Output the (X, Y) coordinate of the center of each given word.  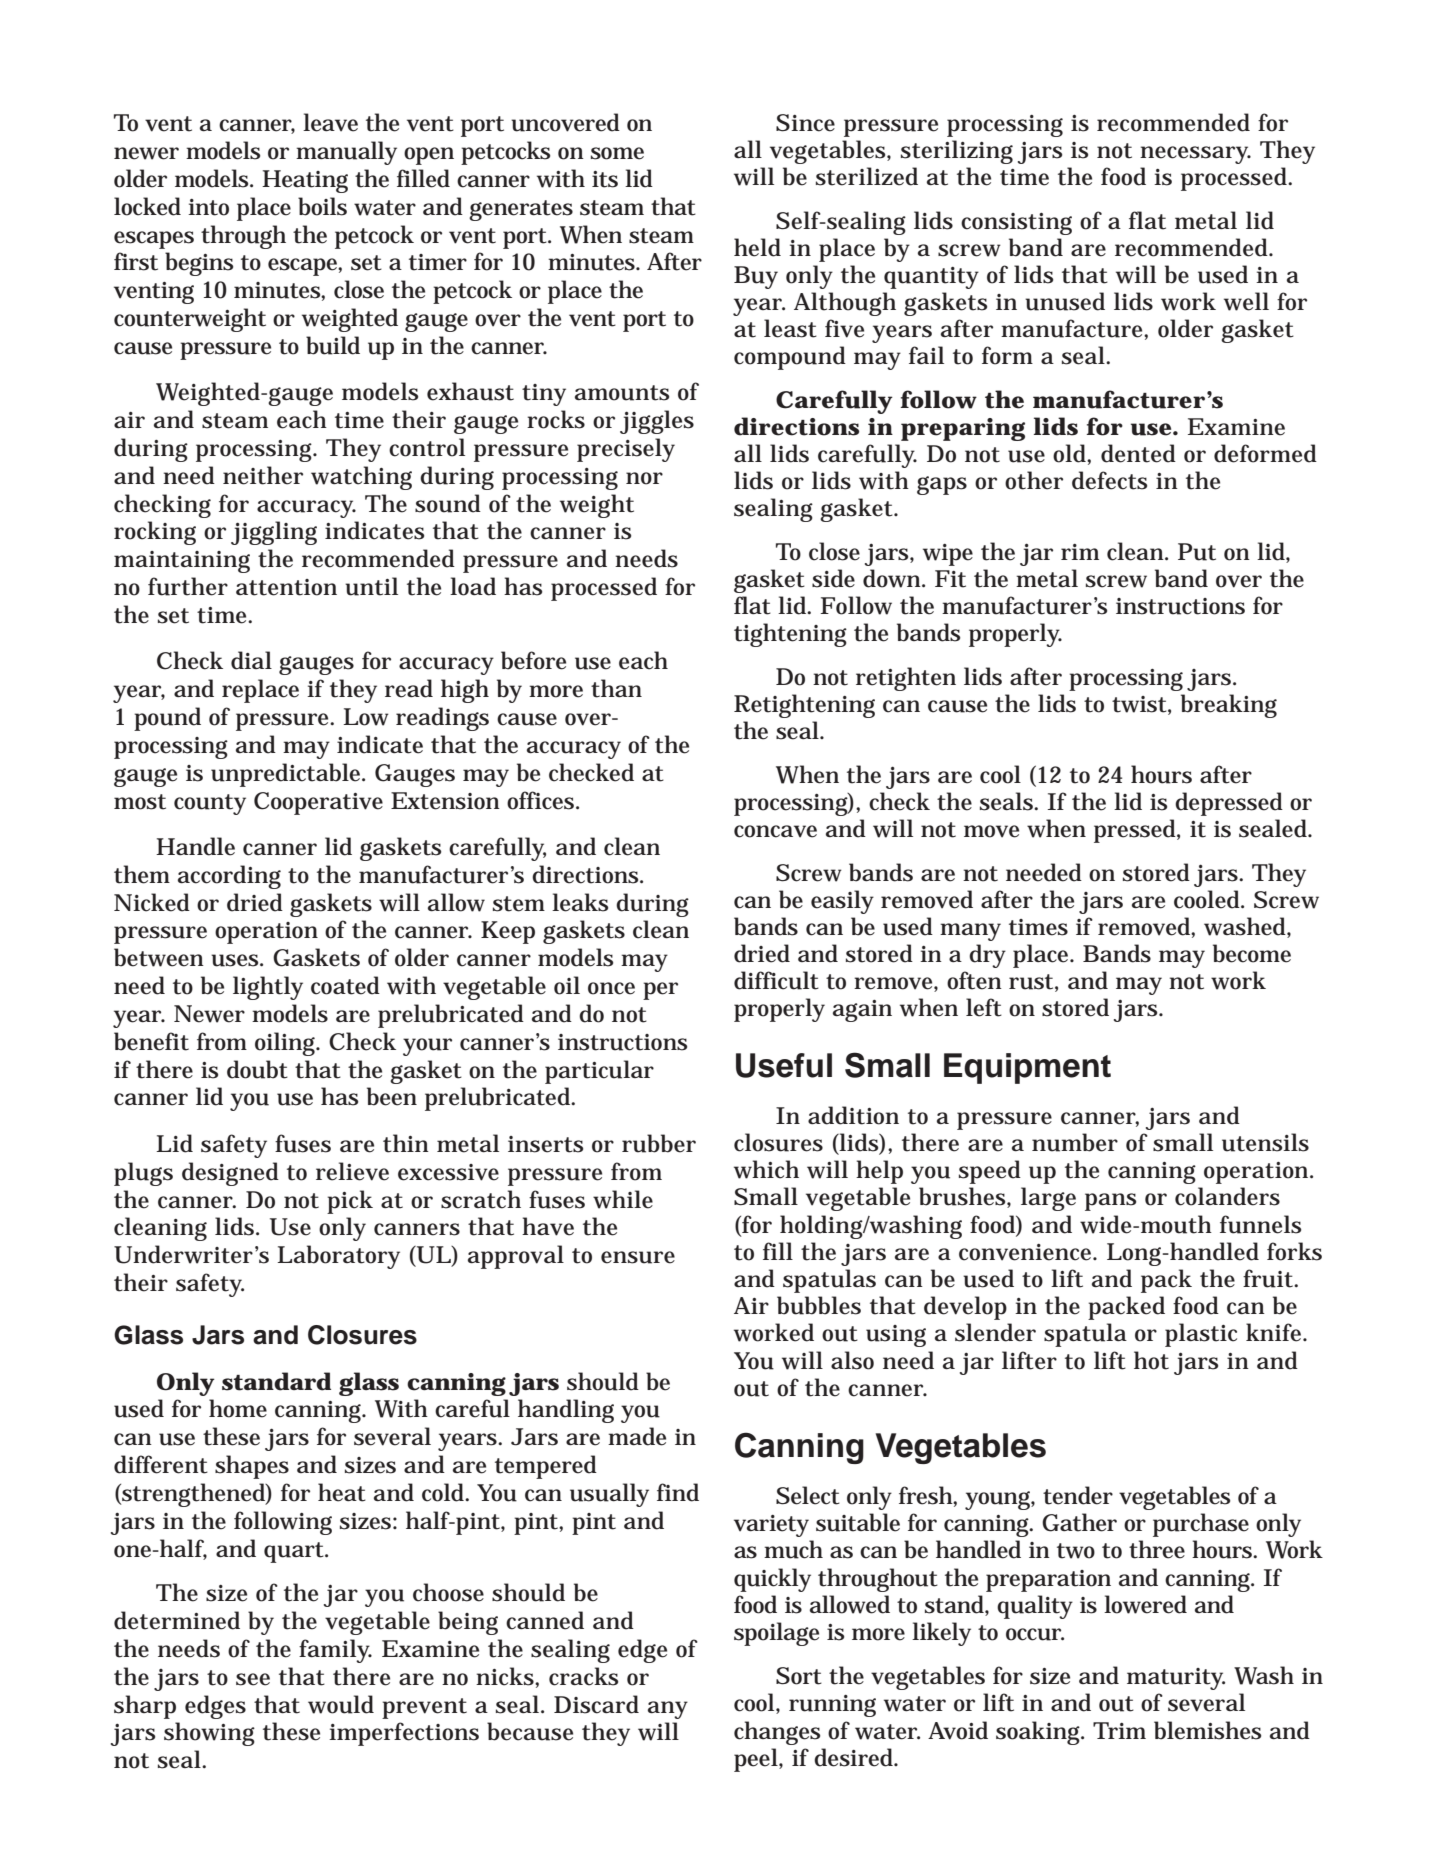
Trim (1119, 1730)
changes (777, 1733)
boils (322, 206)
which (766, 1169)
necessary (1195, 155)
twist (1139, 704)
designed (230, 1174)
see (253, 1679)
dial (251, 660)
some (617, 153)
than (616, 688)
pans (1110, 1202)
